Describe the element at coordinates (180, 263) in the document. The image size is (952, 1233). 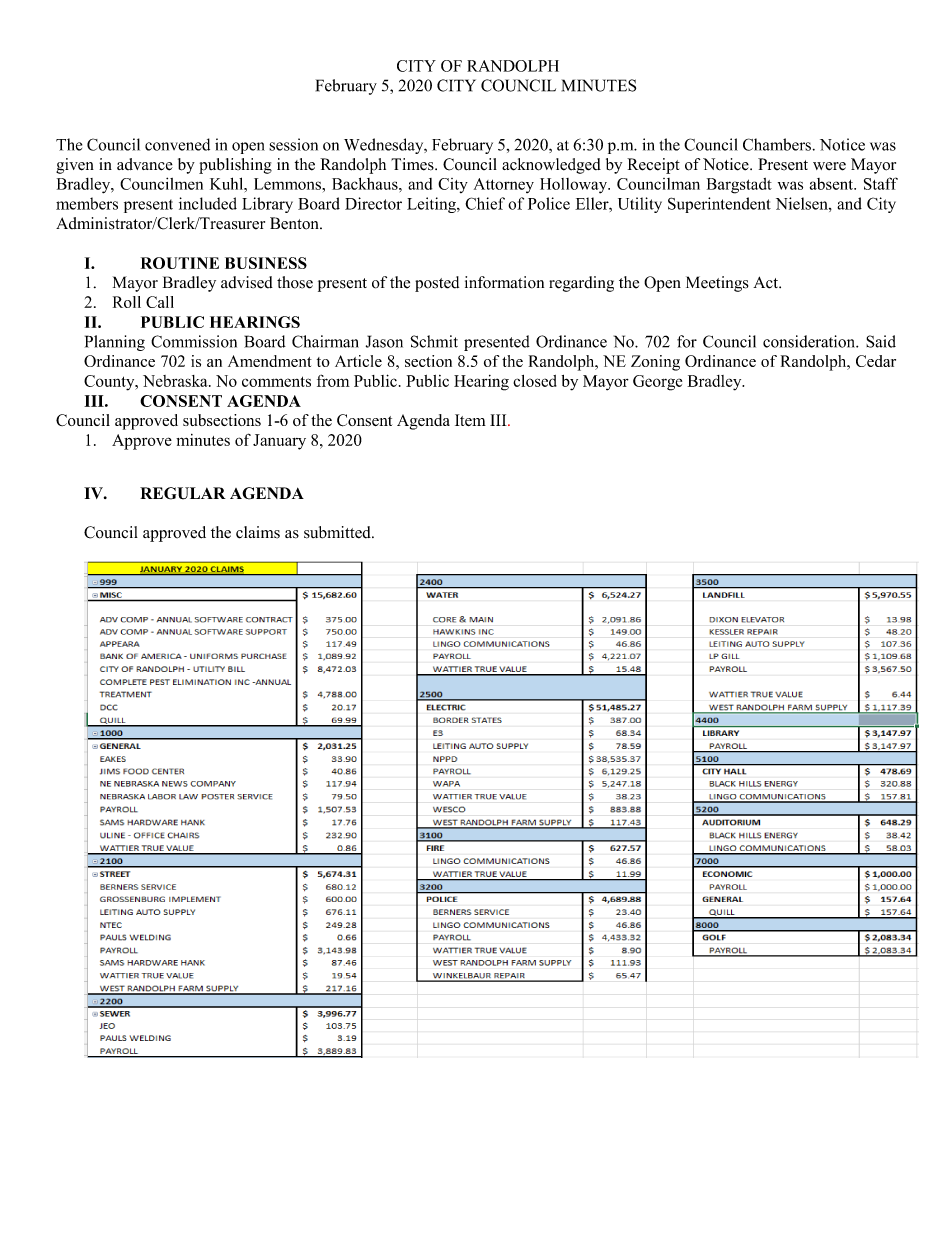
I see `ROUTINE` at that location.
